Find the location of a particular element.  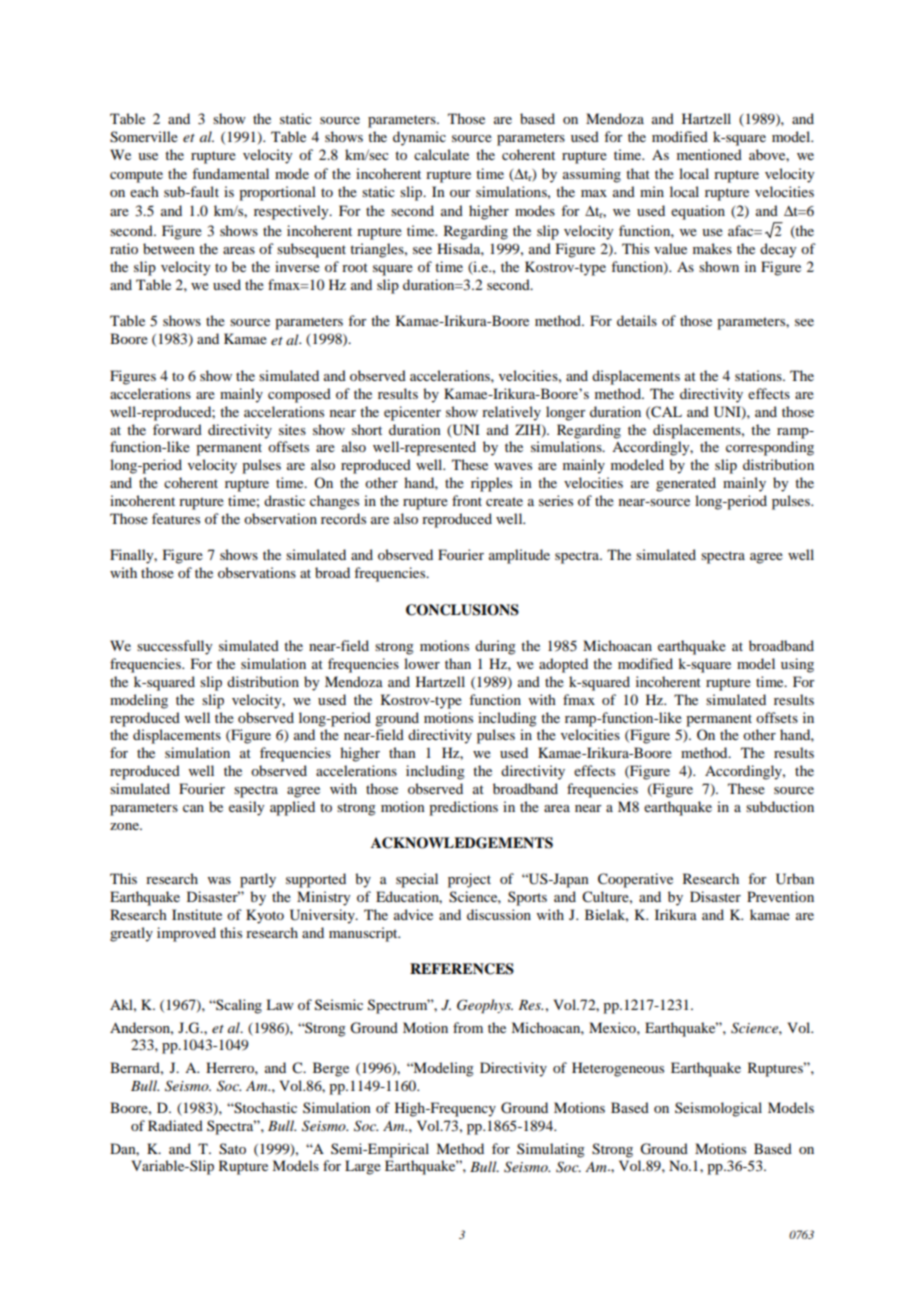

using is located at coordinates (797, 665).
